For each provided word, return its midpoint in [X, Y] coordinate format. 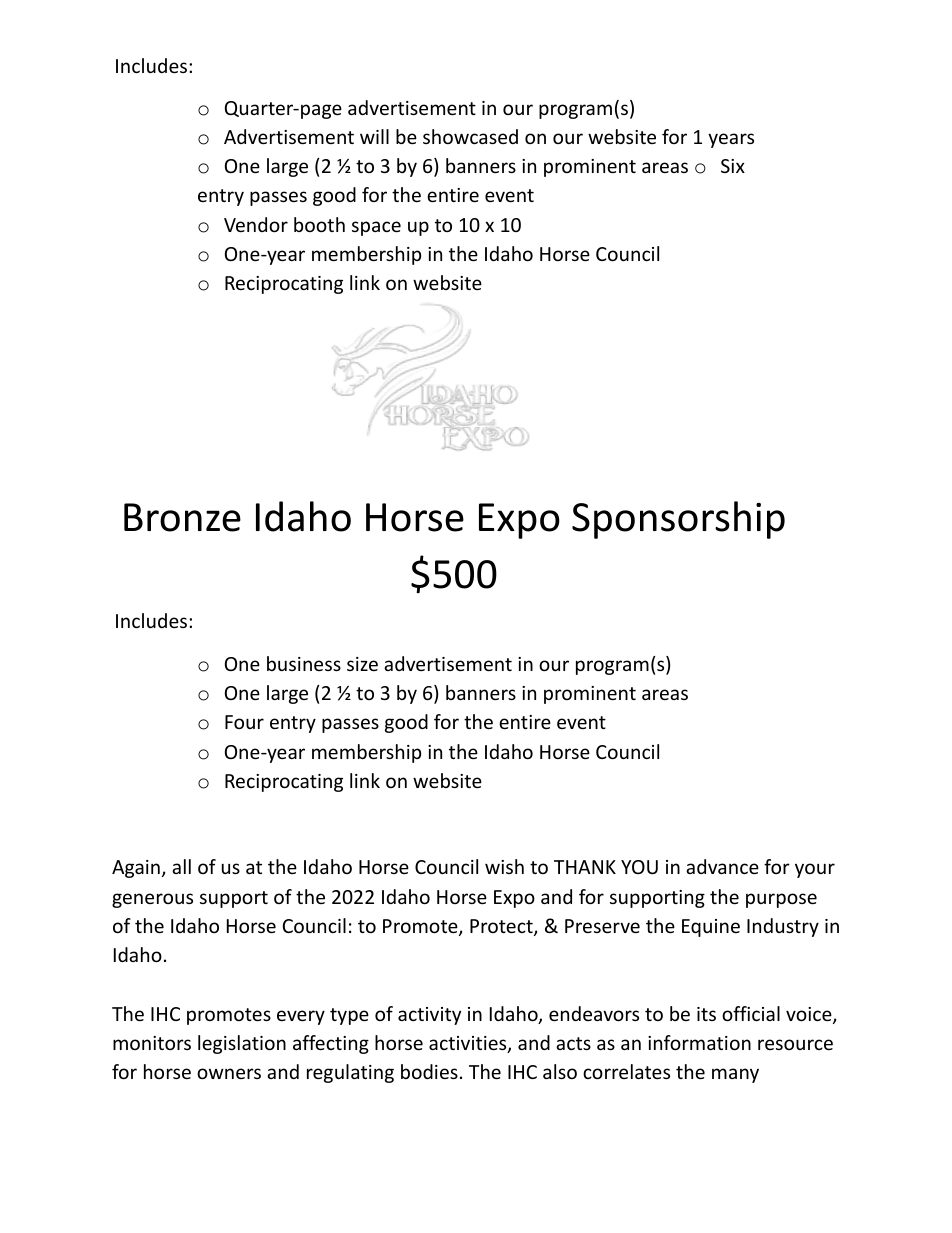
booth [319, 224]
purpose [781, 900]
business [304, 663]
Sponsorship [678, 520]
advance [722, 866]
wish [504, 866]
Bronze [182, 517]
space [376, 228]
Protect [502, 927]
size [362, 664]
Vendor [256, 224]
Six [733, 166]
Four [244, 722]
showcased [470, 136]
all [181, 866]
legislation [242, 1044]
